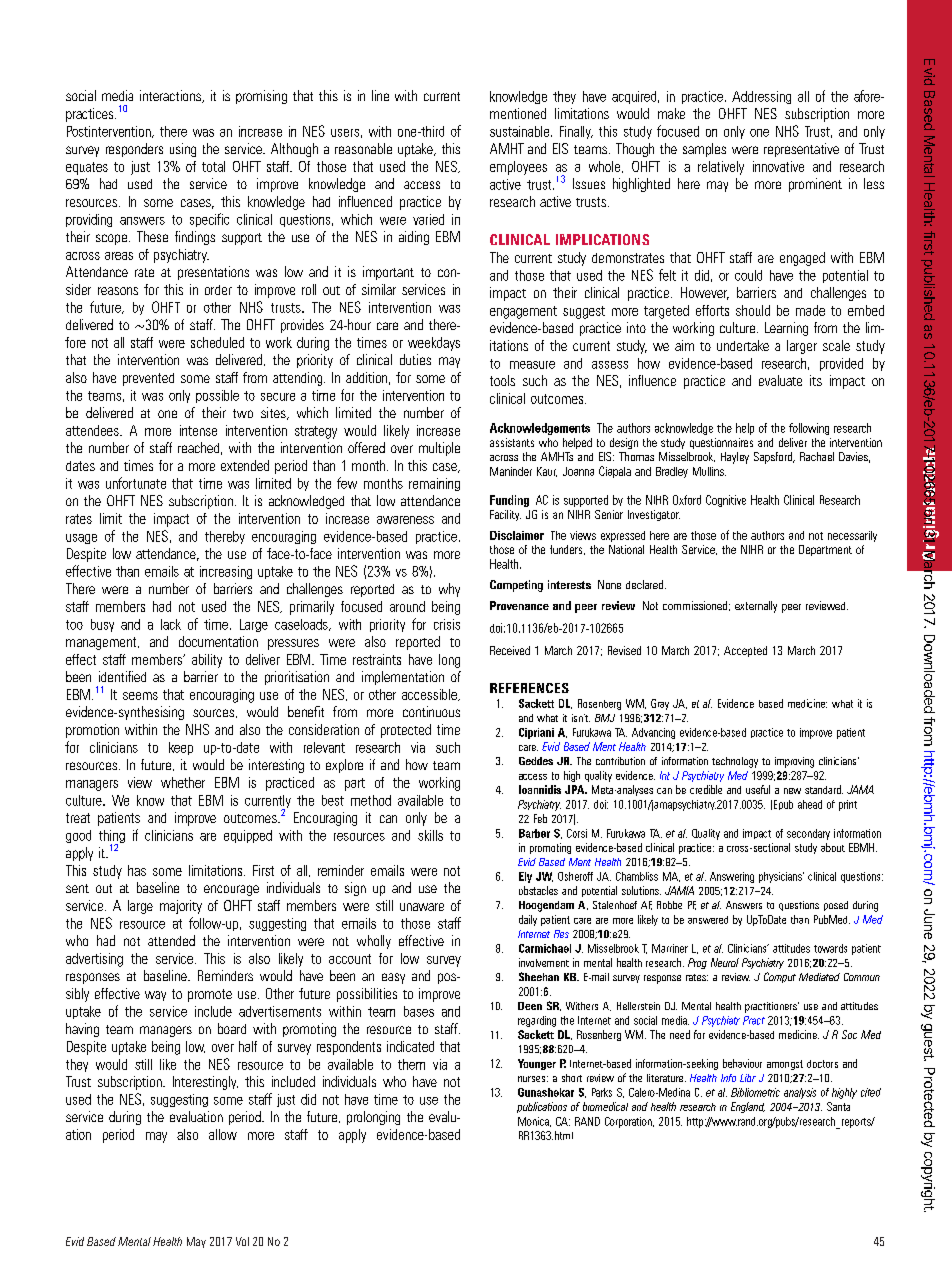 The width and height of the screenshot is (952, 1270). I want to click on sustainable, so click(521, 131).
